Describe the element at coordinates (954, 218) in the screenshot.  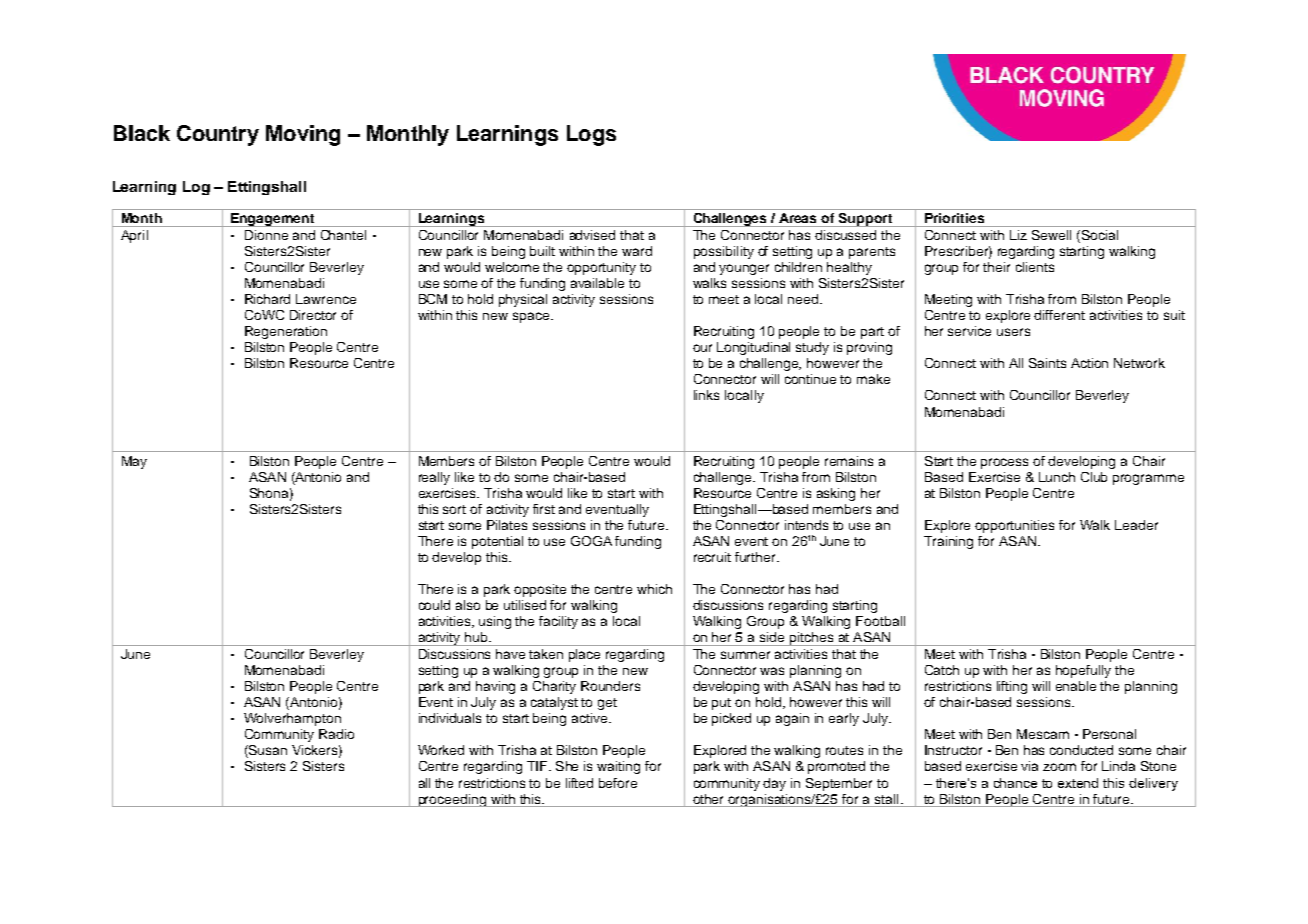
I see `Priorities` at that location.
